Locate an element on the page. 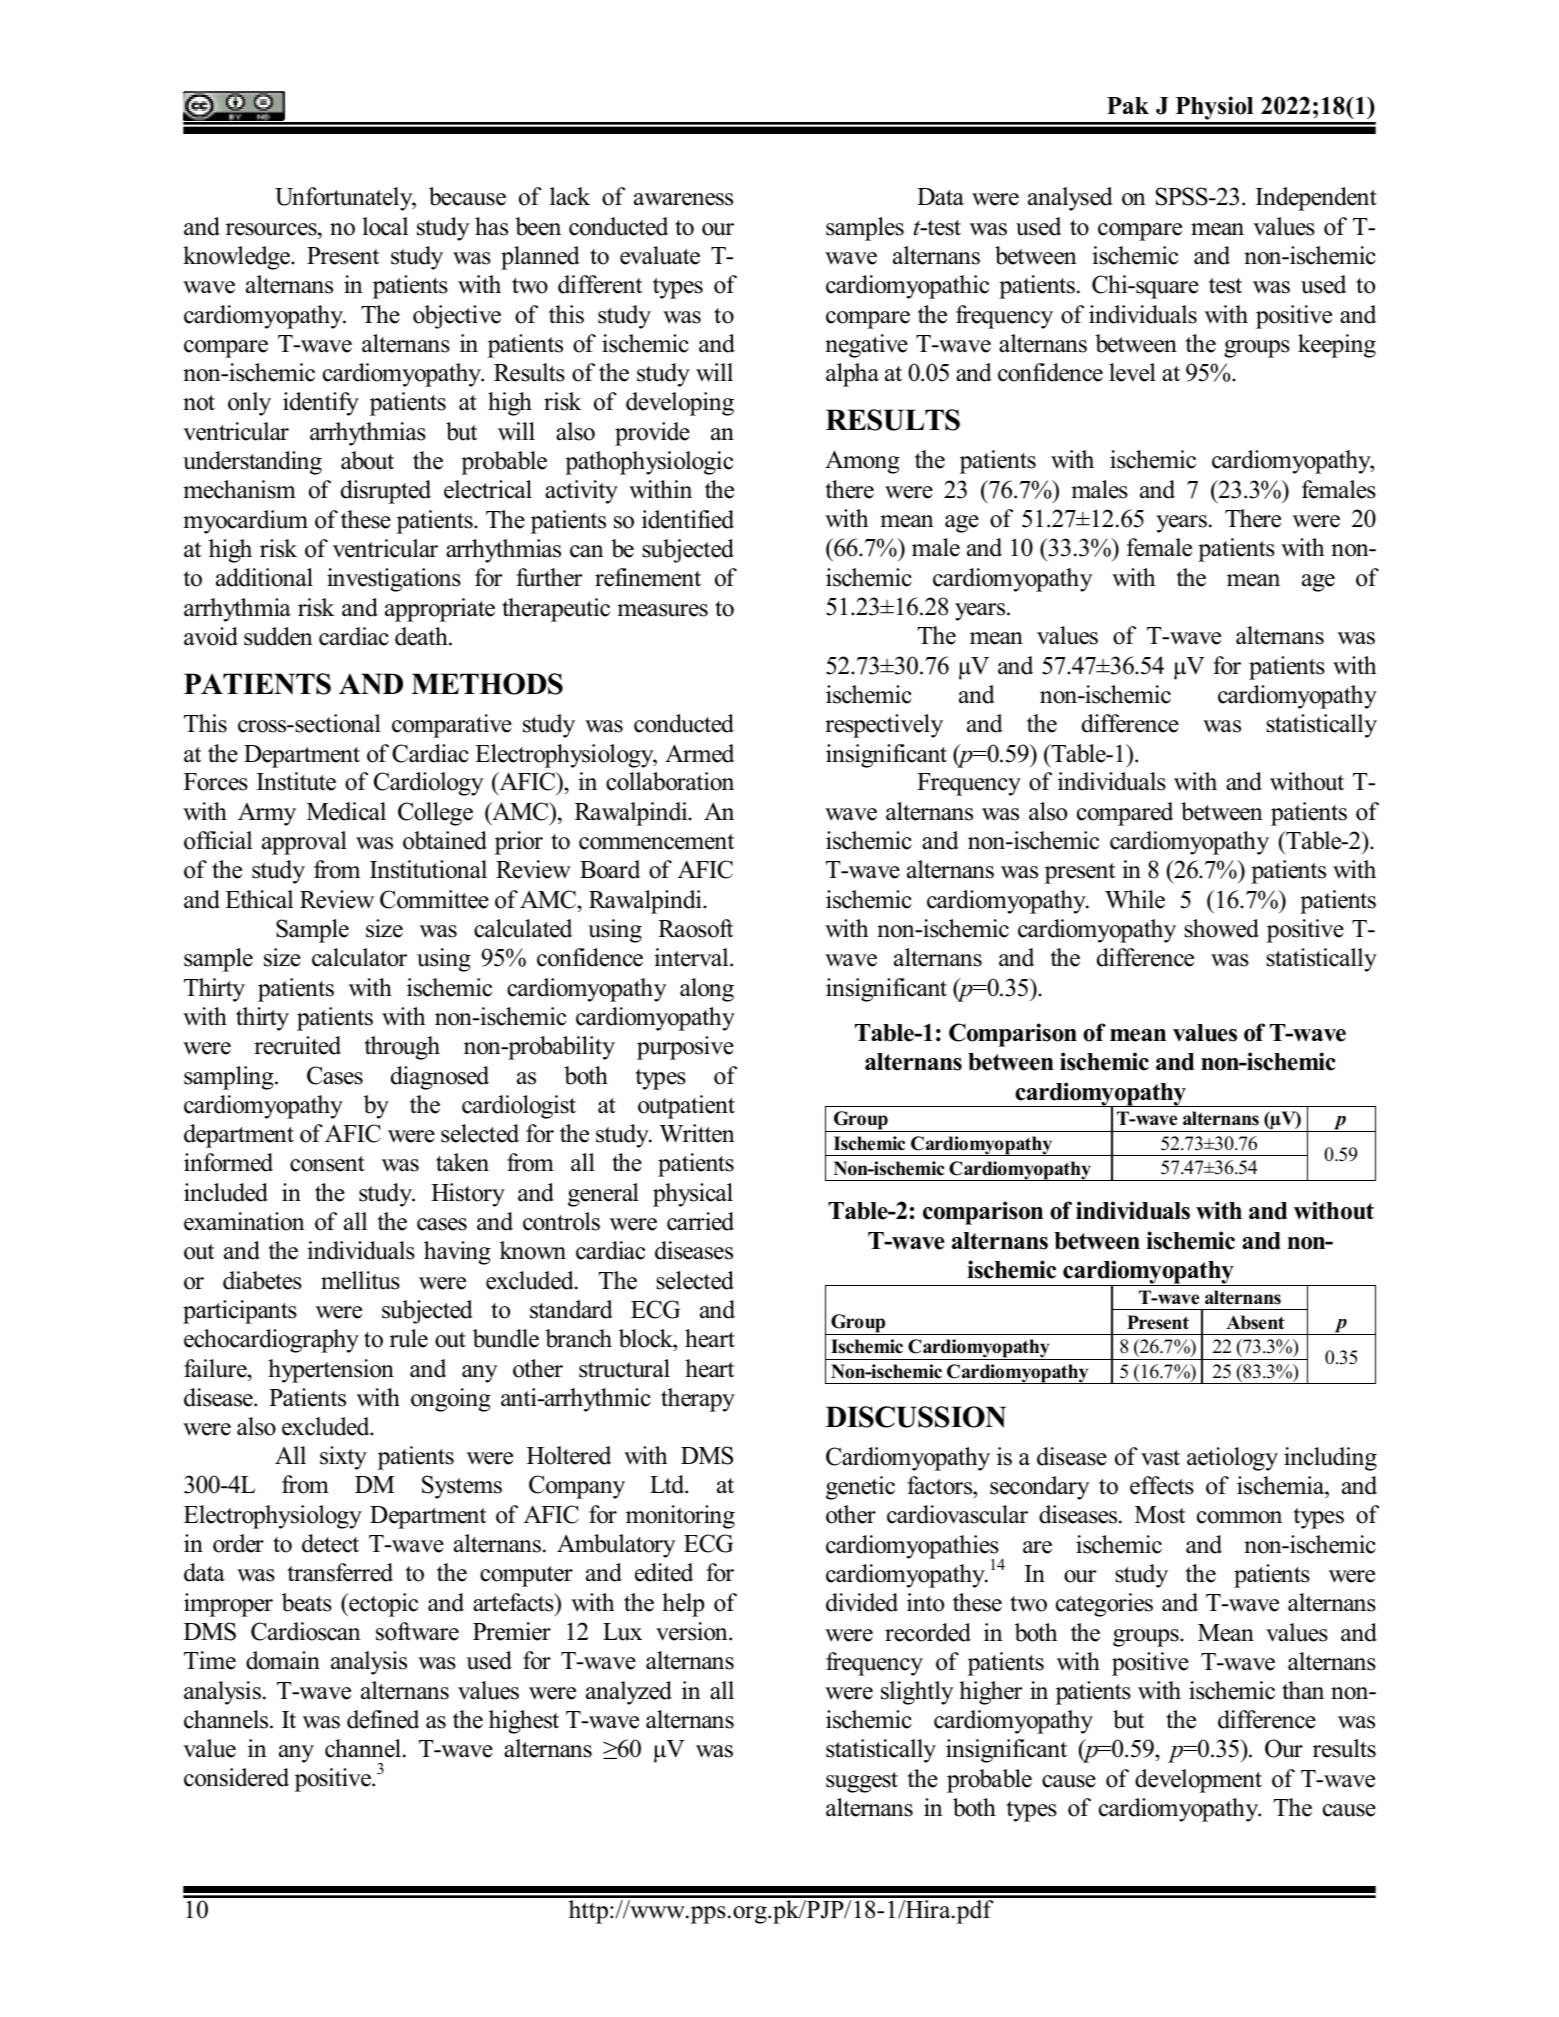 This page has width=1559, height=2017. awareness is located at coordinates (683, 199).
